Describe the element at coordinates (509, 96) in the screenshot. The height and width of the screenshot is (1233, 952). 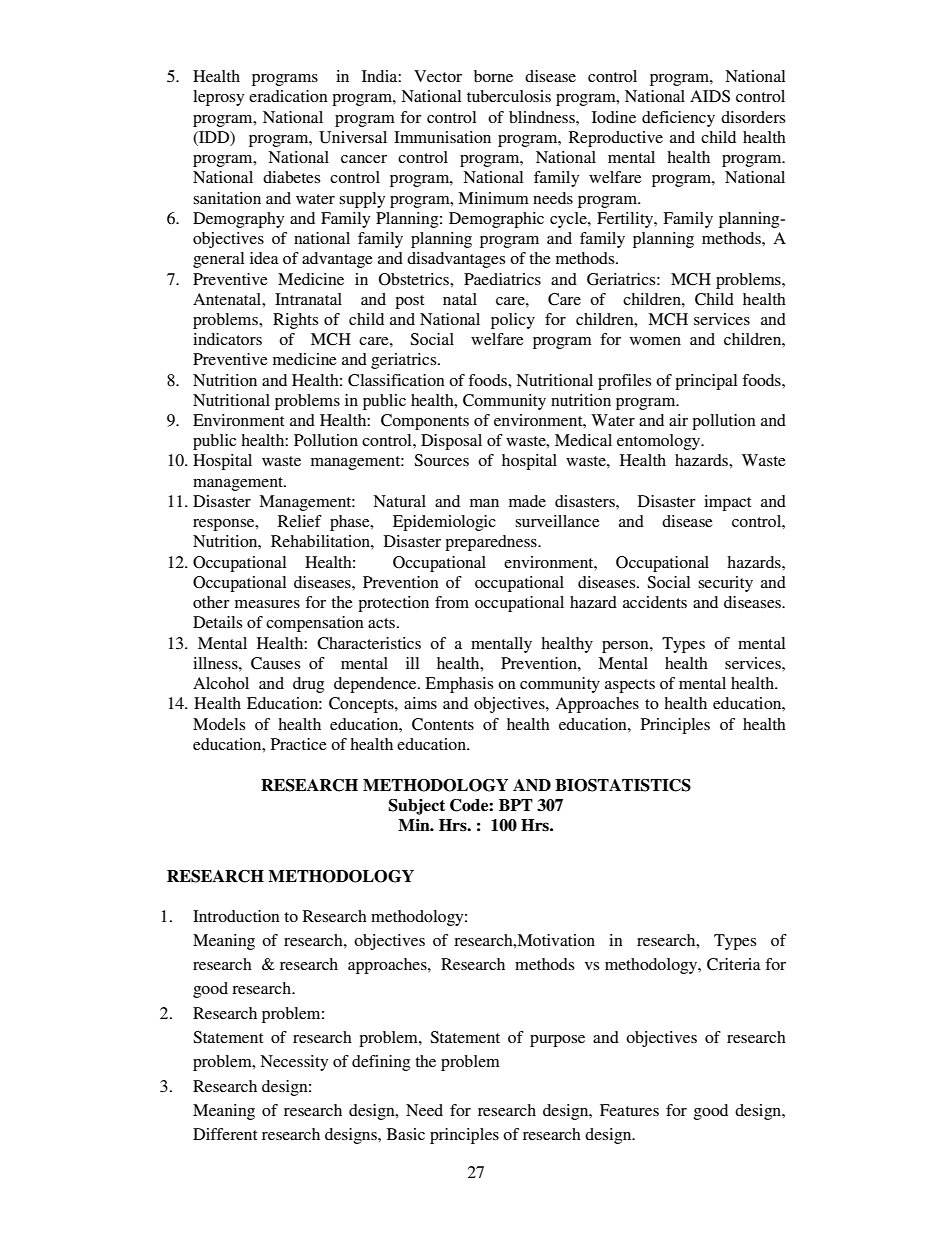
I see `tuberculosis` at that location.
